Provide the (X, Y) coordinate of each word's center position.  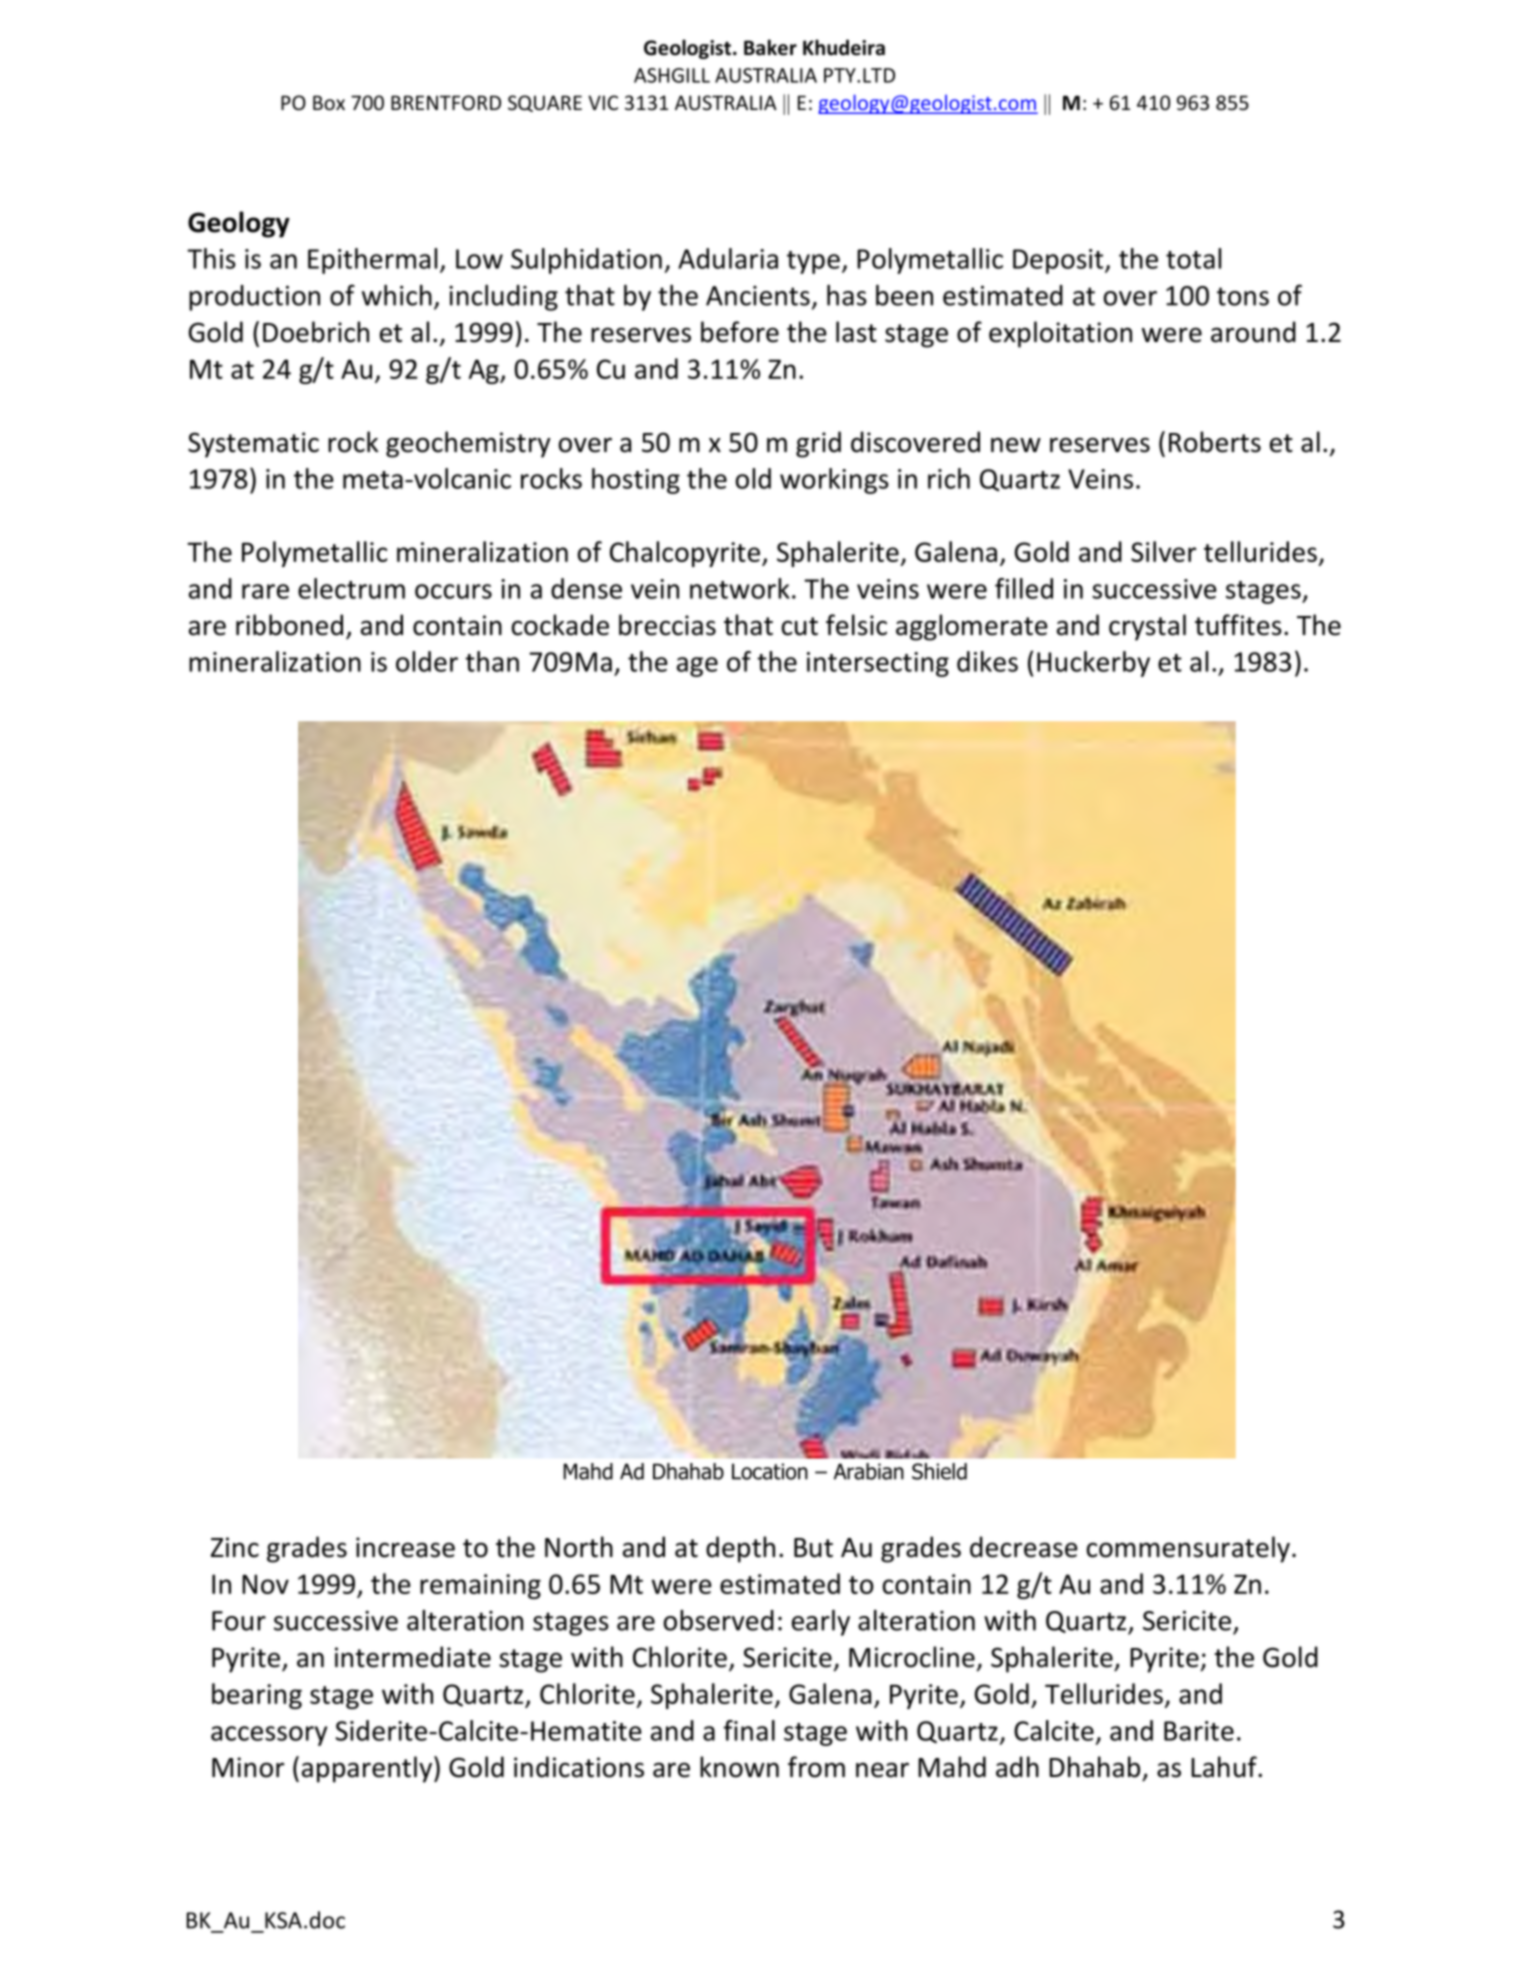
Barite (1199, 1731)
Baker (770, 47)
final (749, 1730)
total (1193, 258)
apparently (368, 1769)
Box (329, 103)
